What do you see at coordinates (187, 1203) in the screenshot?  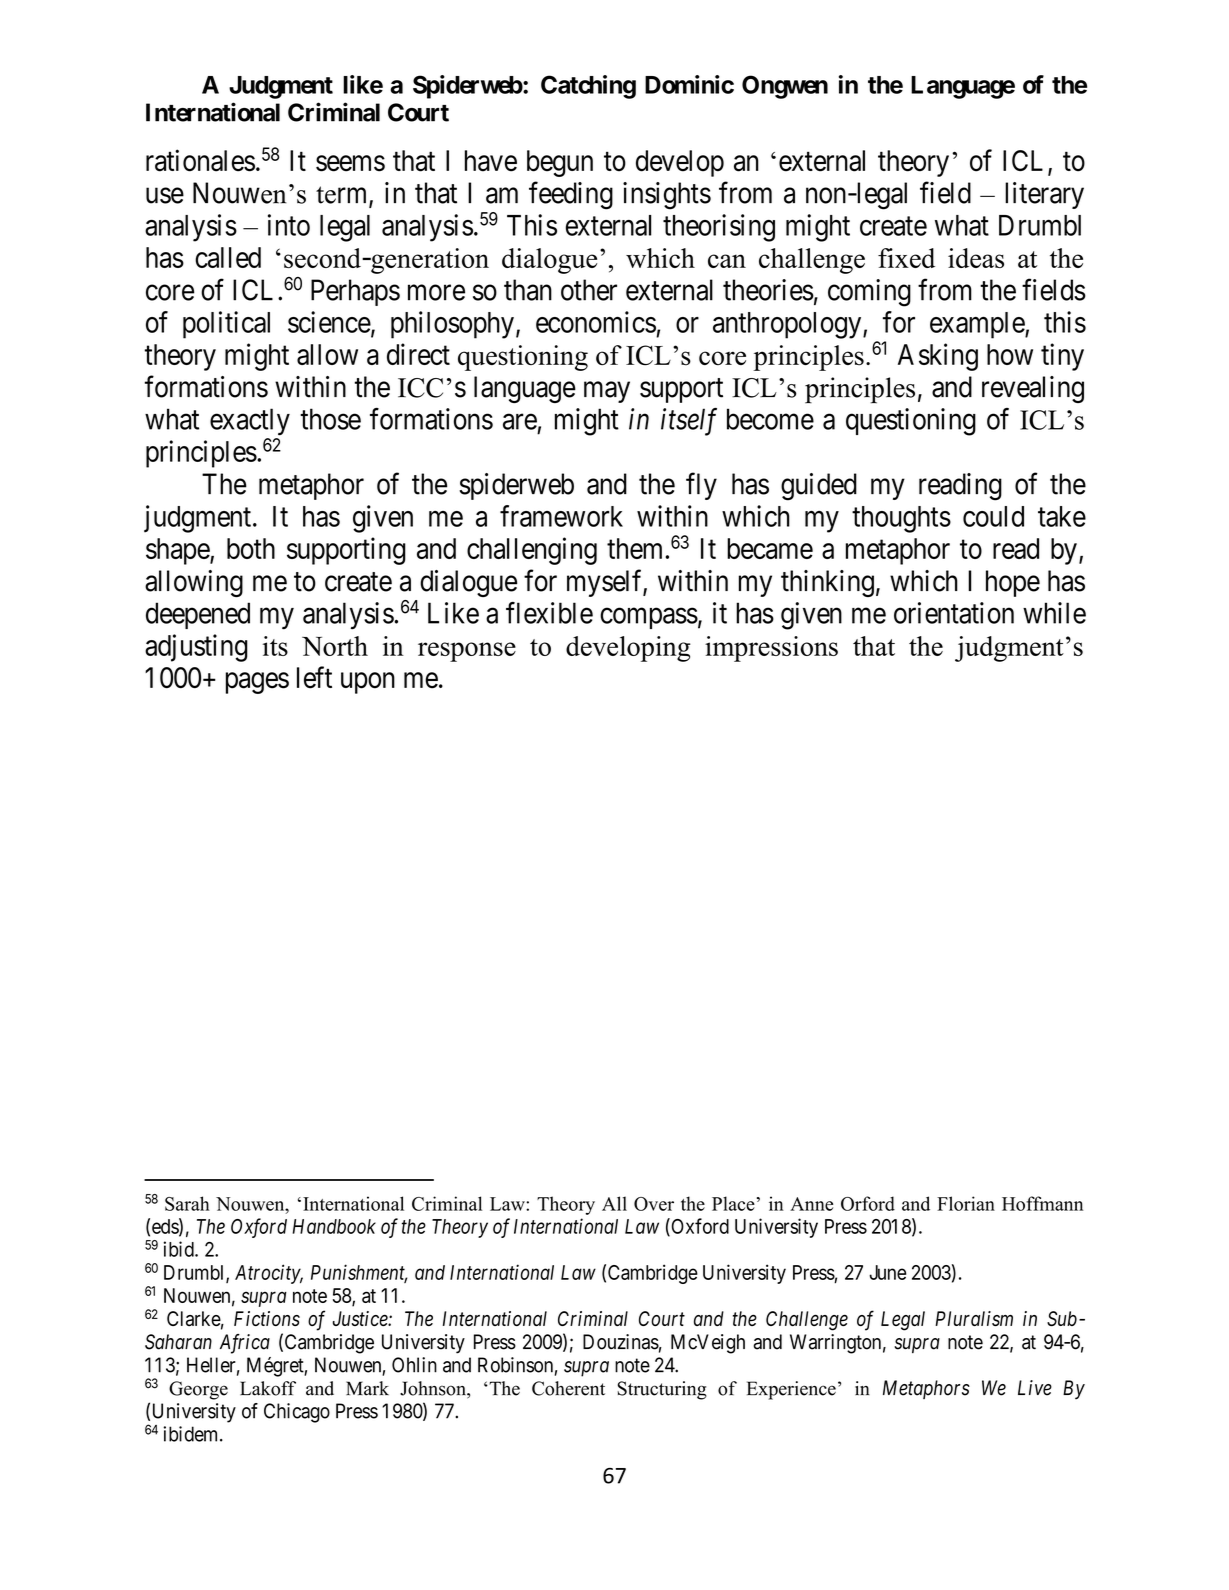 I see `Sarah` at bounding box center [187, 1203].
